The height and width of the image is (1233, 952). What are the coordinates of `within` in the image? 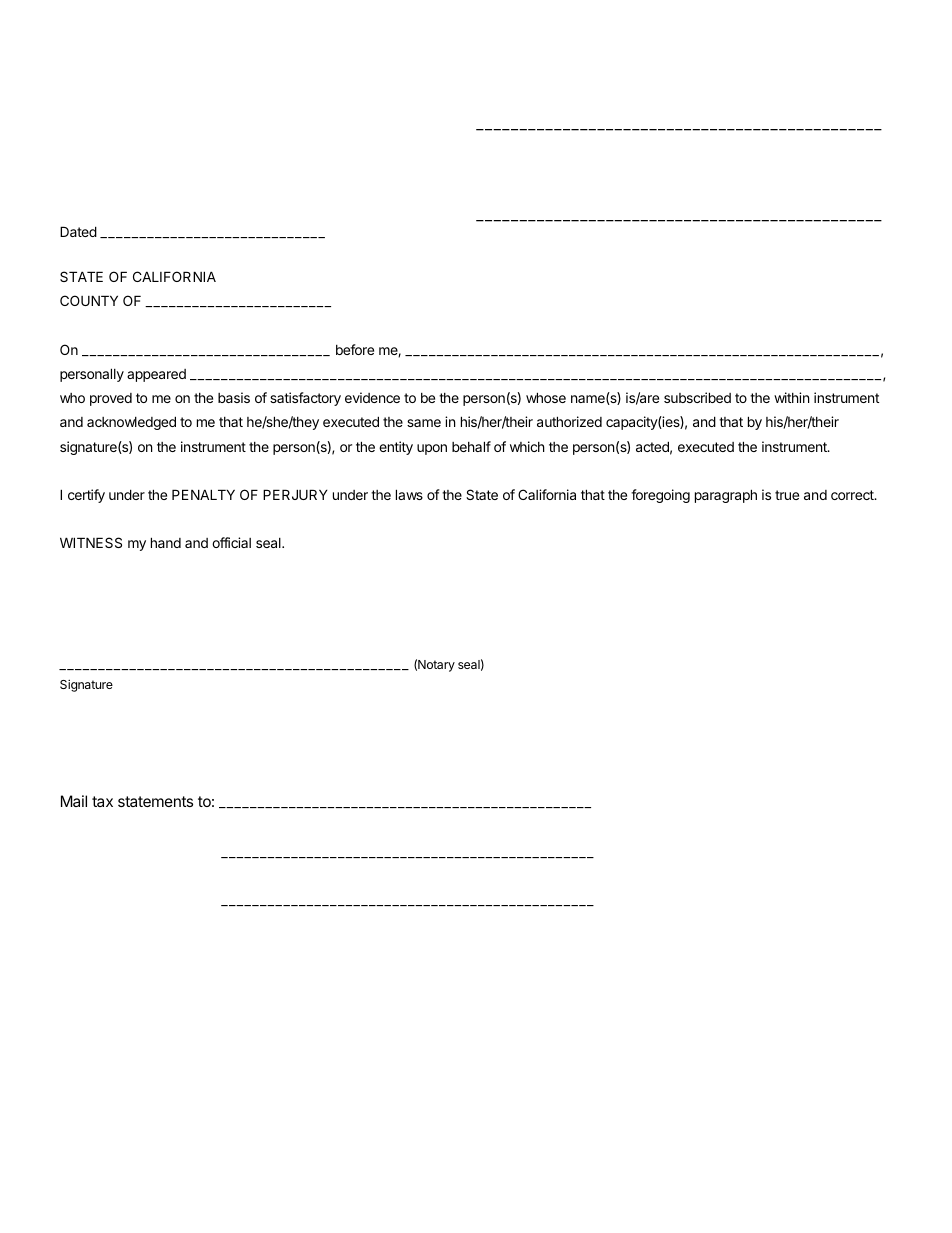 It's located at (791, 397).
